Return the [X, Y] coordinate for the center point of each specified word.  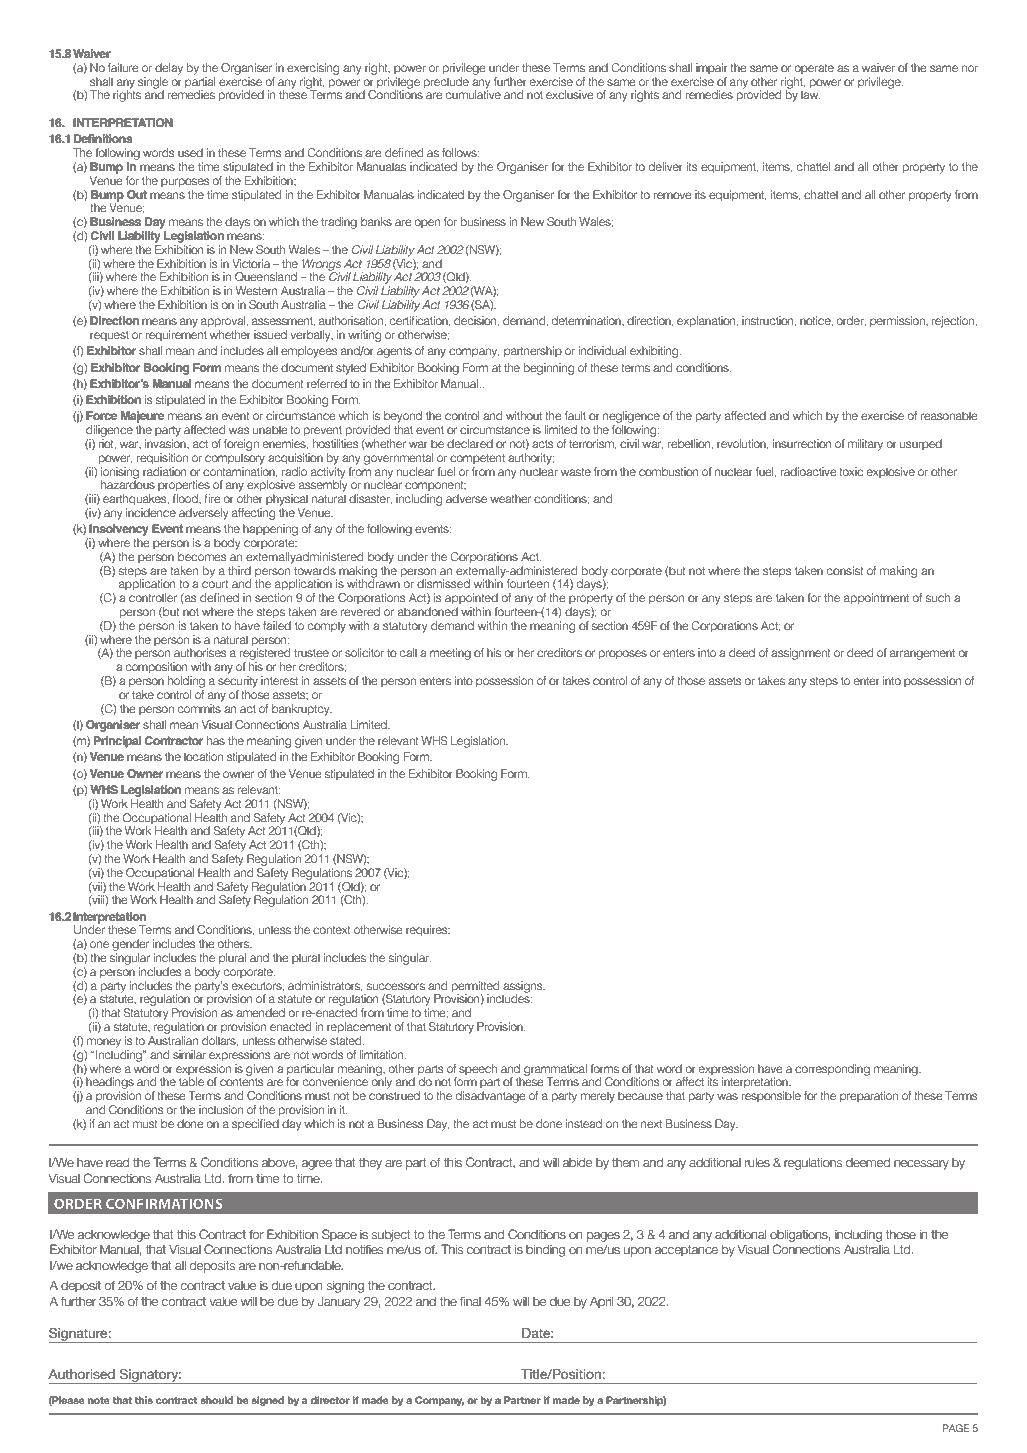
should [216, 1400]
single [153, 84]
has [216, 740]
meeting [450, 654]
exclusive [570, 94]
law [811, 93]
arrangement [922, 654]
